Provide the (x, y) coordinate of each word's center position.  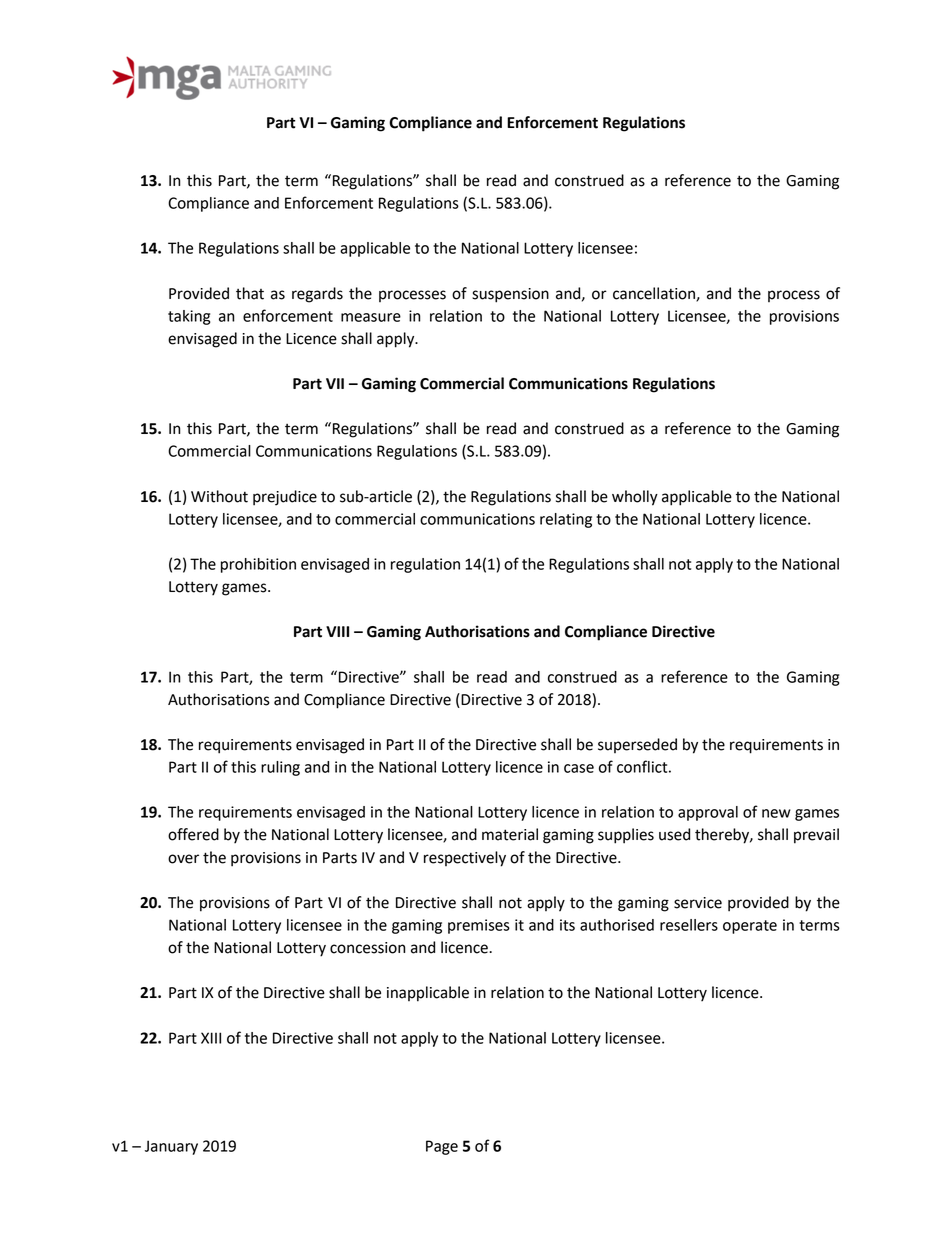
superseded (637, 745)
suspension (510, 295)
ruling (280, 768)
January (171, 1147)
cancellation (655, 294)
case (579, 768)
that (250, 293)
